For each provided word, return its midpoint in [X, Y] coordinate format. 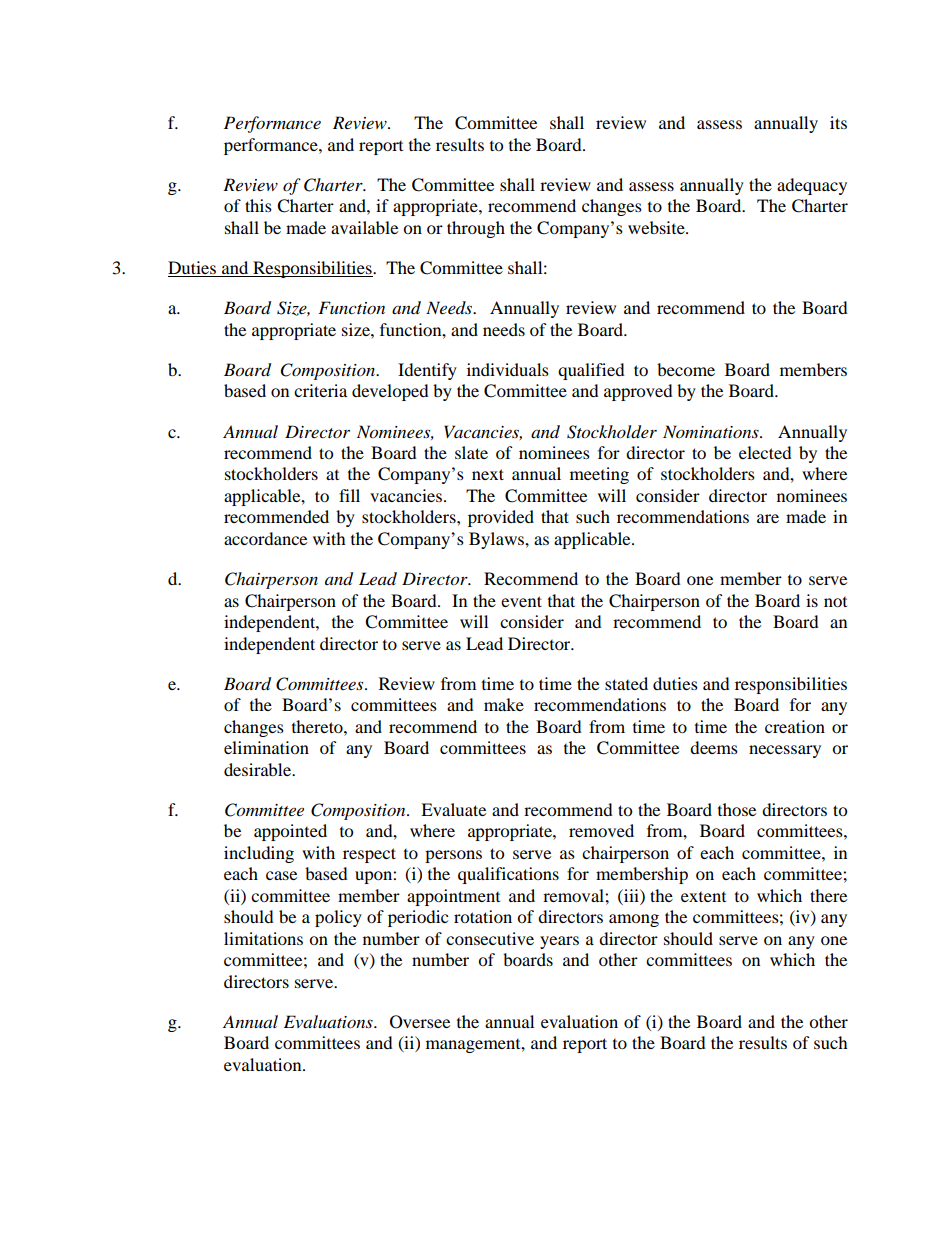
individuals [508, 369]
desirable [259, 769]
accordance [265, 538]
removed [601, 830]
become [686, 369]
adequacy [812, 186]
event [521, 601]
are [768, 518]
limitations [263, 938]
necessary [785, 751]
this [258, 205]
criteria [320, 390]
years [559, 942]
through [476, 229]
